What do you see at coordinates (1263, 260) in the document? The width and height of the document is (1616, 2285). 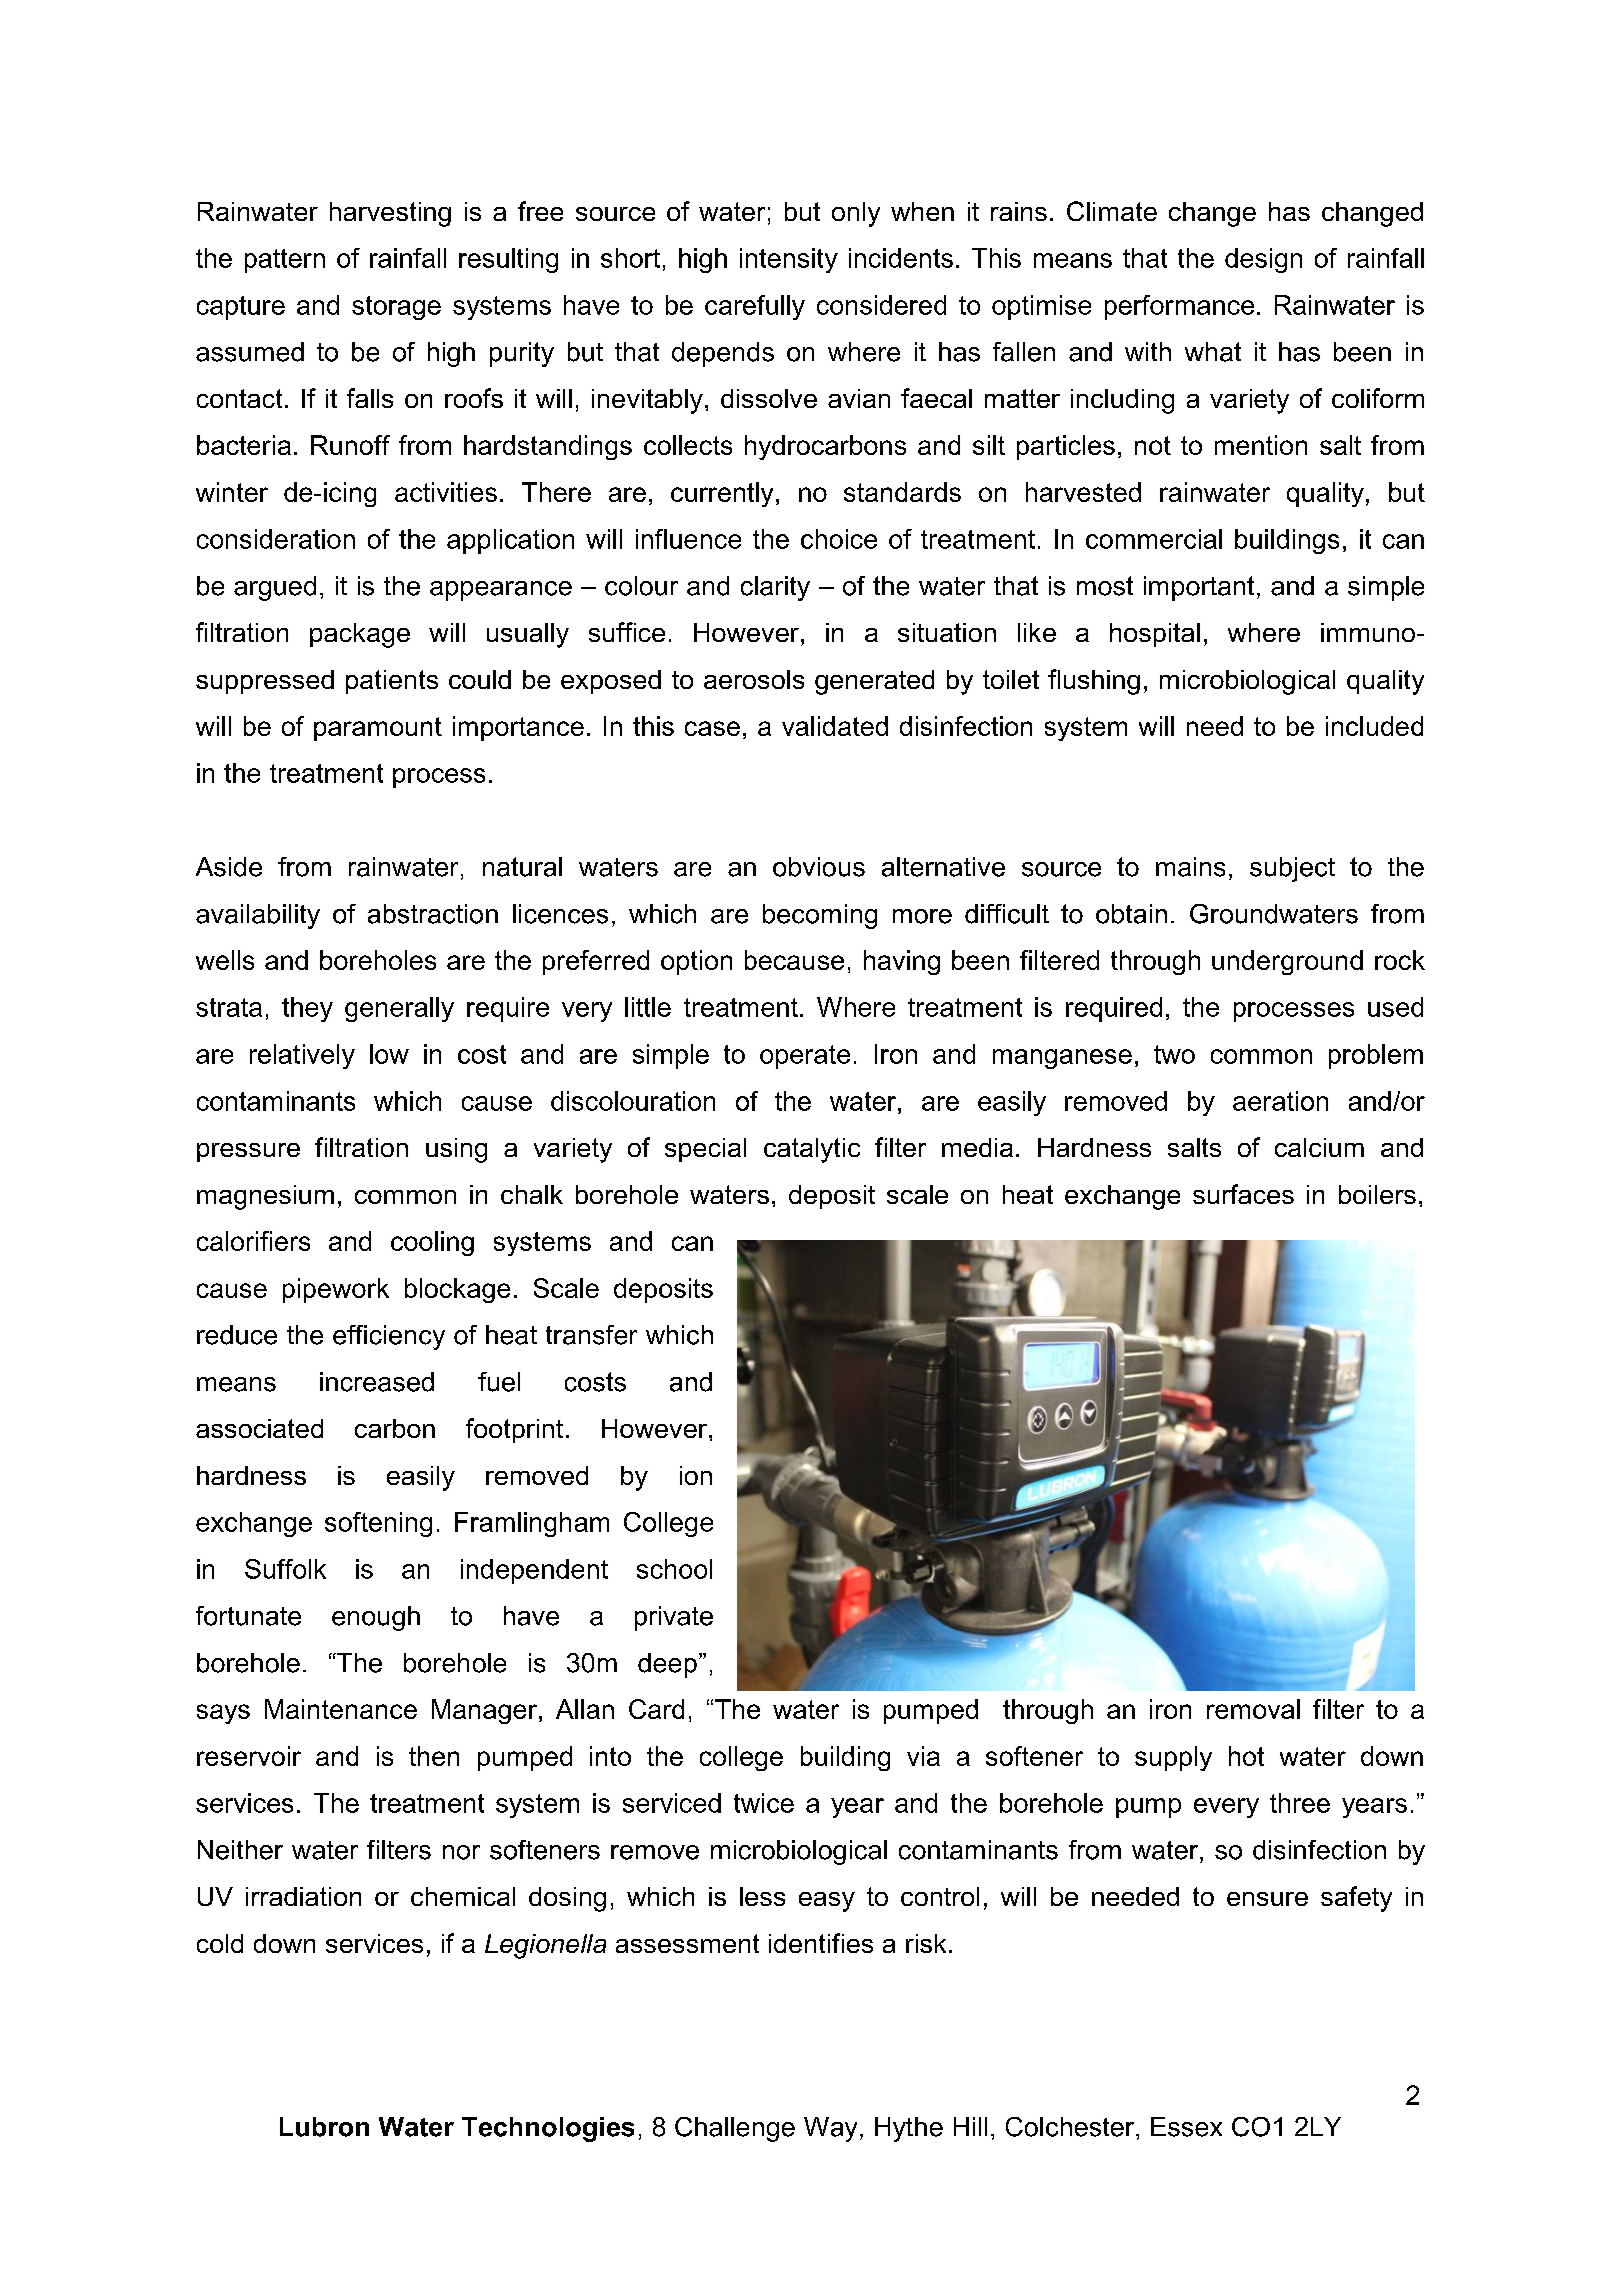 I see `design` at bounding box center [1263, 260].
